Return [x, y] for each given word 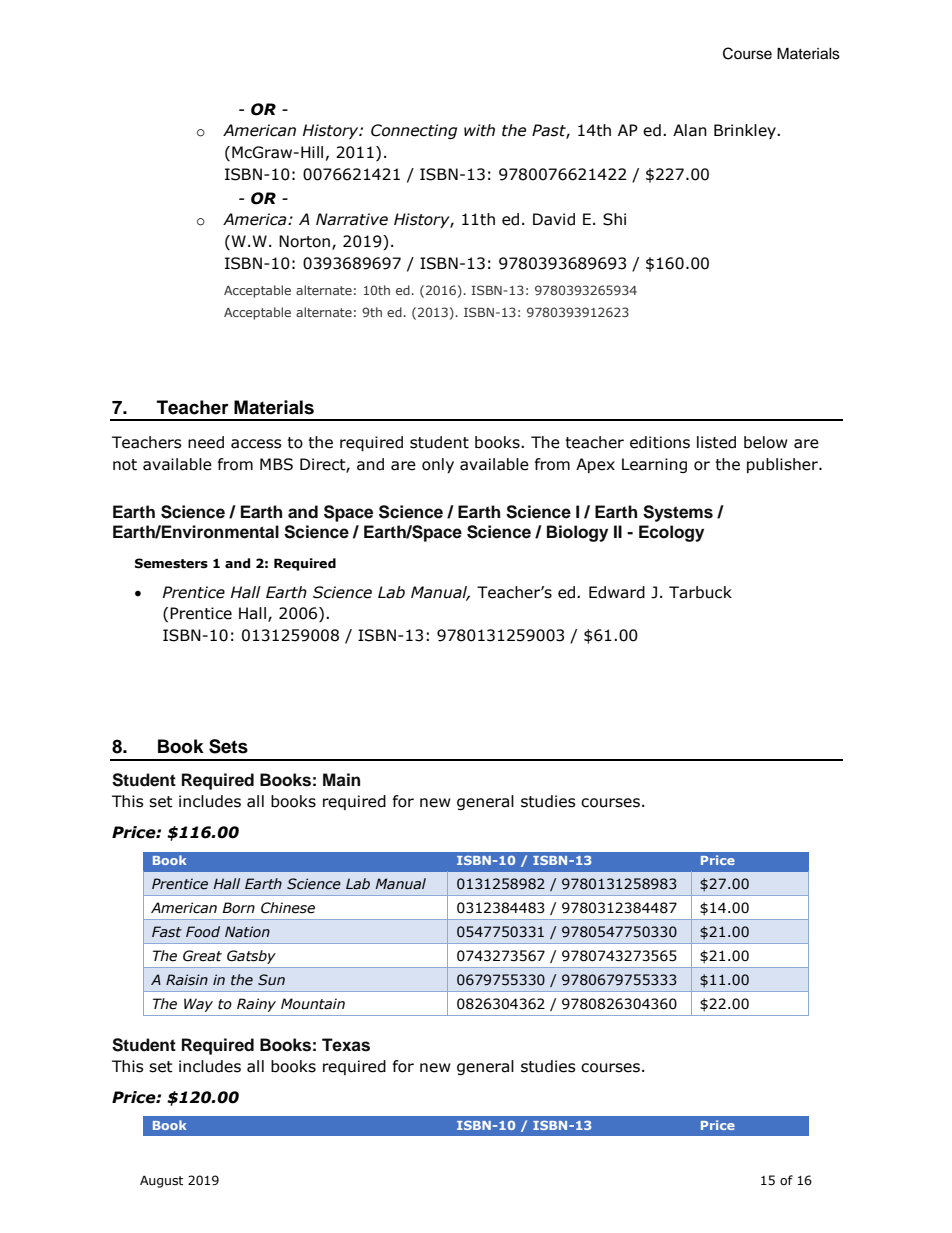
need [206, 442]
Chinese [288, 908]
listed [716, 442]
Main [341, 779]
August [161, 1181]
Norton [306, 242]
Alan [690, 130]
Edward [617, 592]
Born [238, 908]
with [479, 130]
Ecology [671, 533]
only [438, 465]
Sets [228, 746]
